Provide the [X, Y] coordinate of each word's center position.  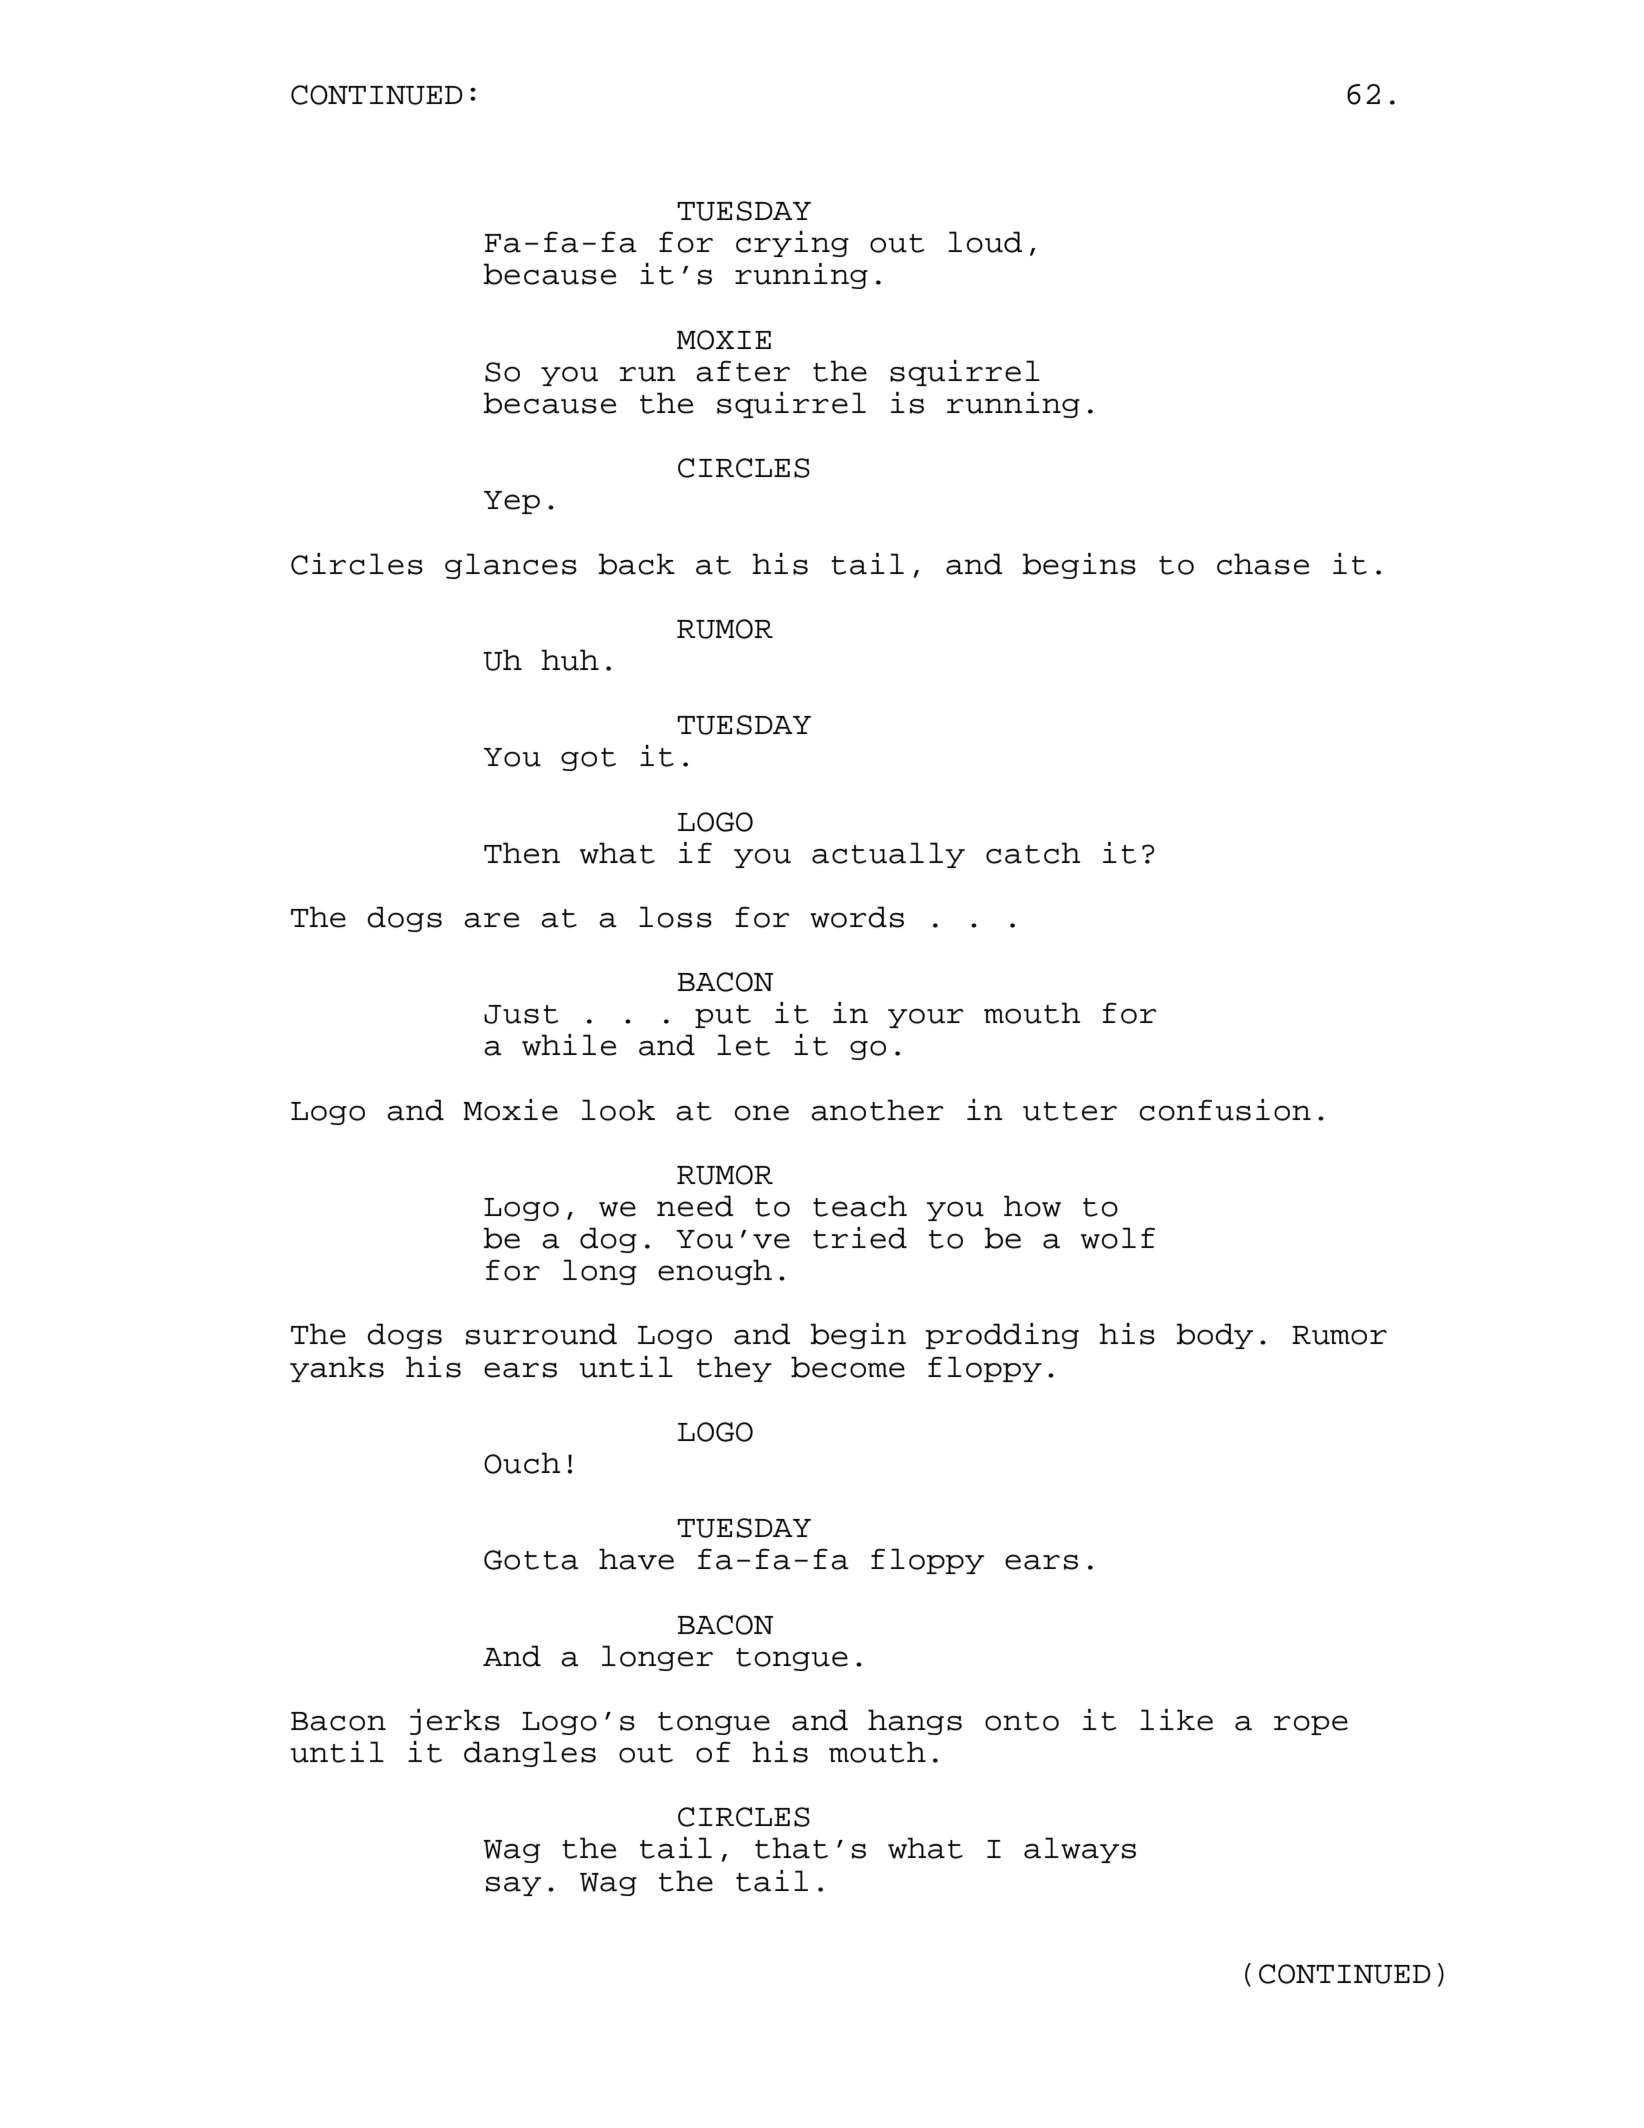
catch [1033, 853]
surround [541, 1334]
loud [985, 242]
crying [792, 244]
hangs [915, 1722]
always [1080, 1850]
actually [888, 855]
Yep [512, 502]
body [1215, 1336]
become [848, 1367]
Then [522, 853]
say [513, 1886]
